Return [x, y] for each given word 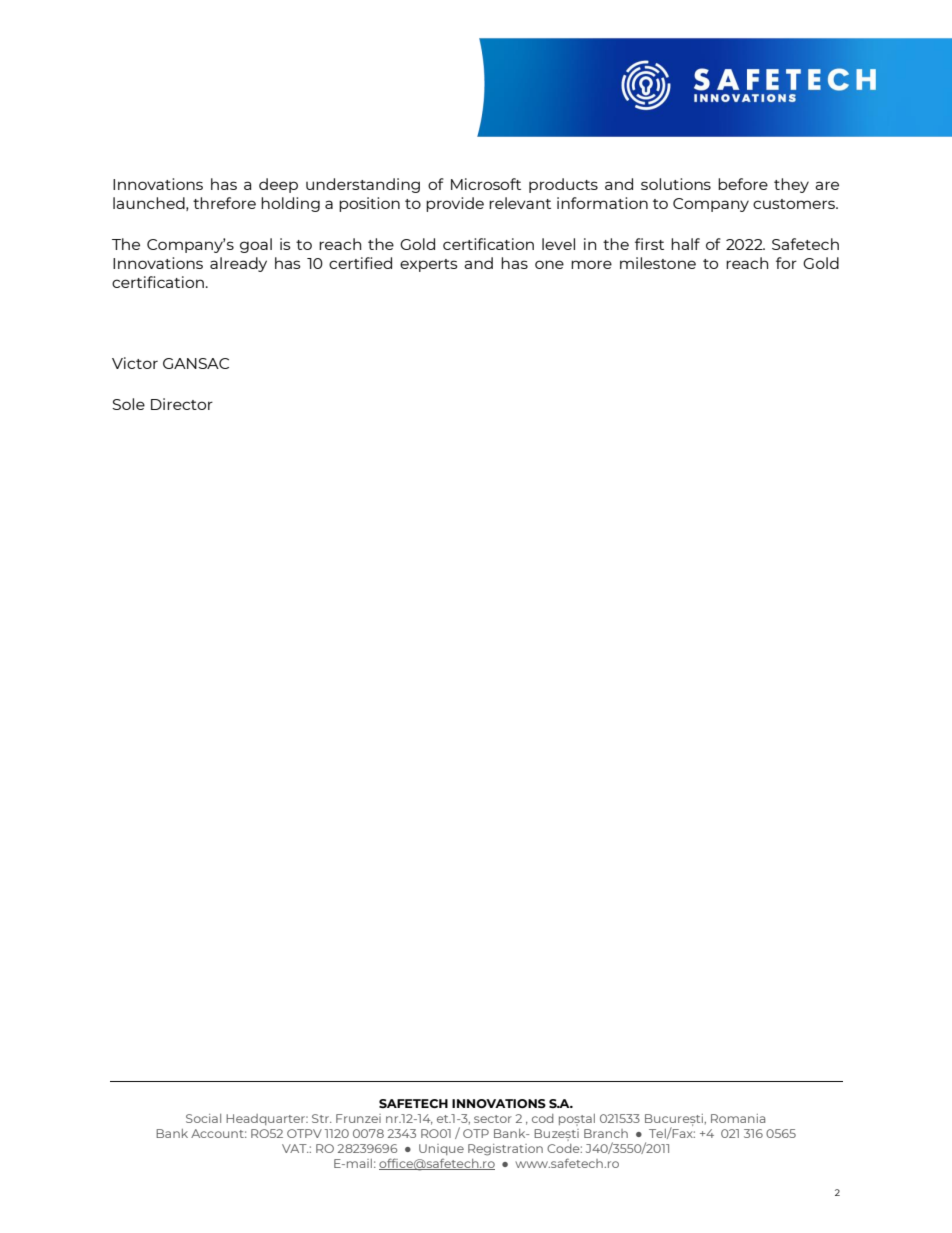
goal [256, 245]
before [743, 184]
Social [203, 1118]
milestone [658, 263]
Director [182, 404]
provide [455, 204]
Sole [128, 404]
